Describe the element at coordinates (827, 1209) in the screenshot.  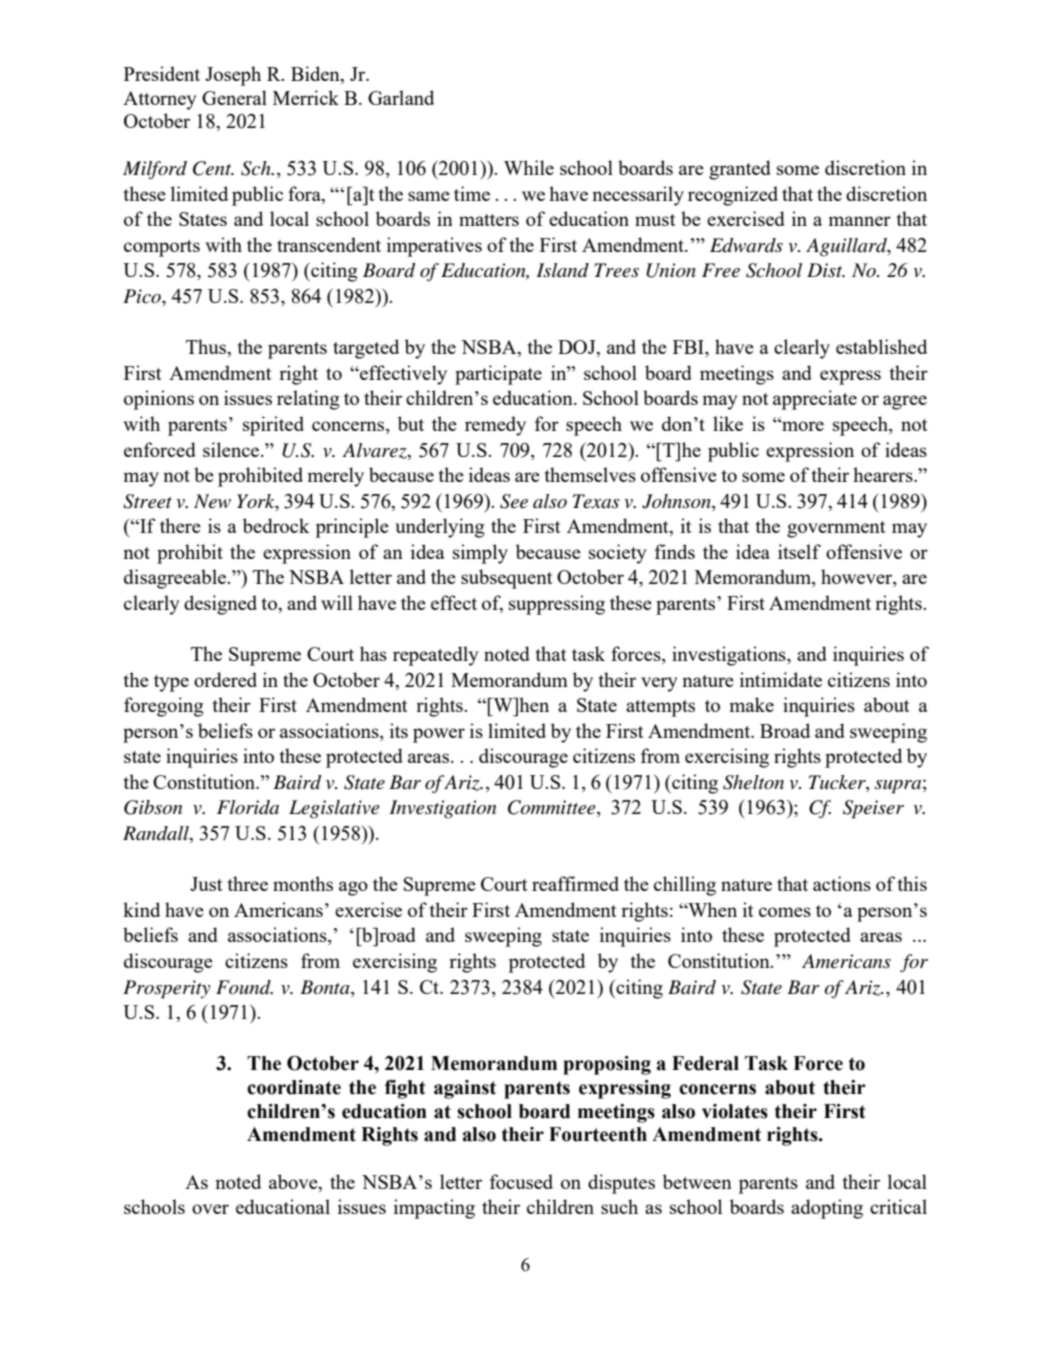
I see `adopting` at that location.
